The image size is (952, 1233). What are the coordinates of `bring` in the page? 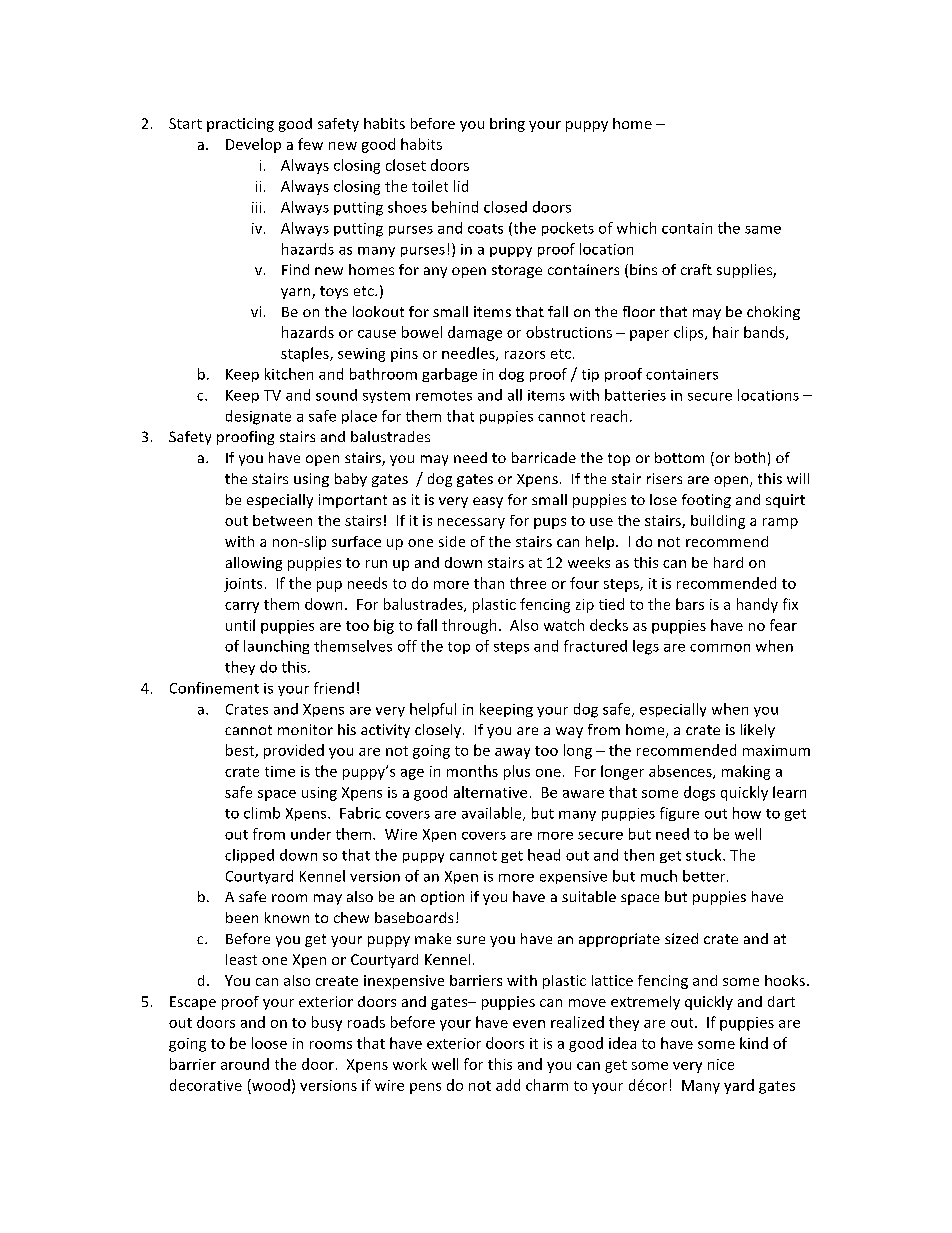 It's located at (507, 125).
